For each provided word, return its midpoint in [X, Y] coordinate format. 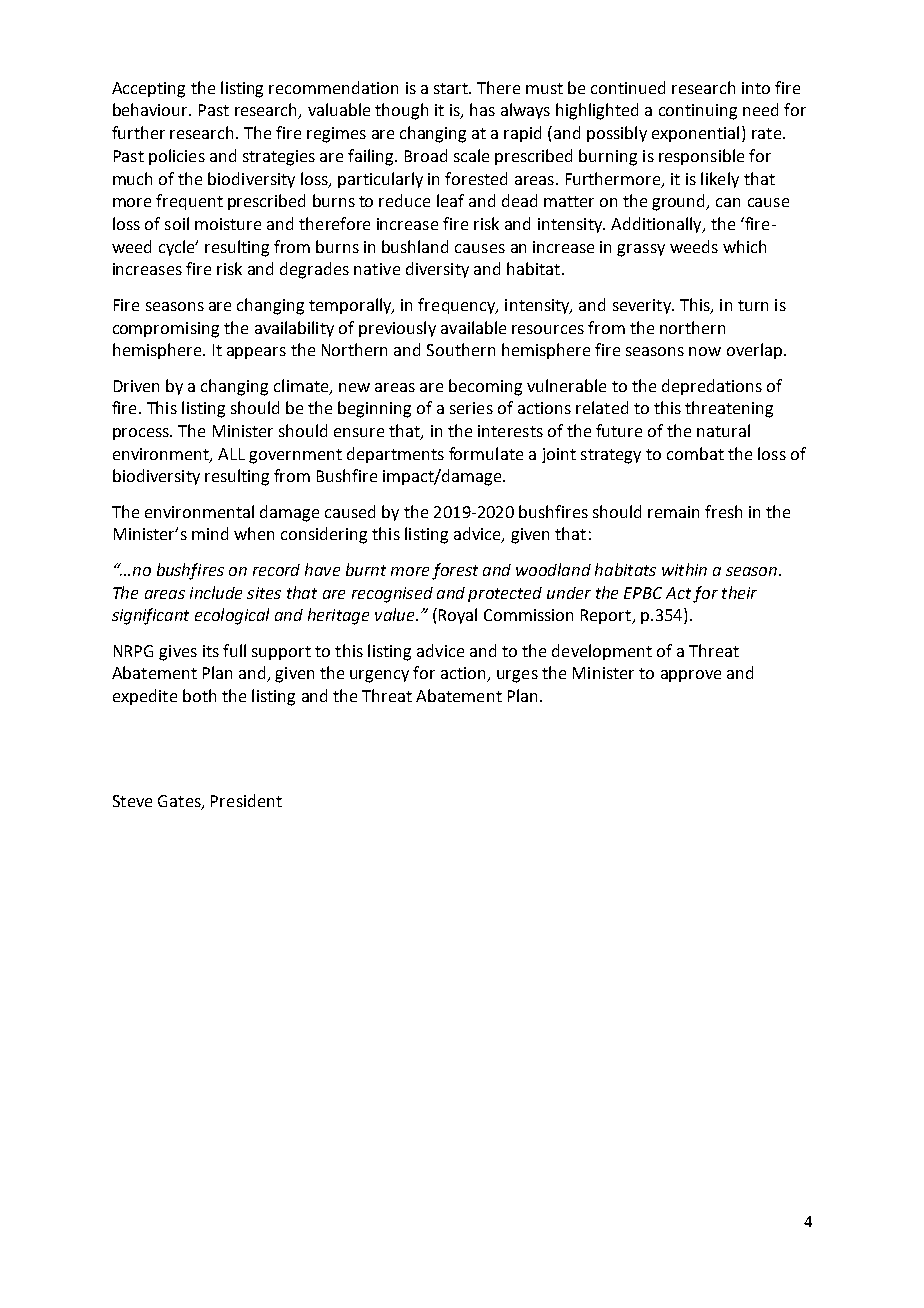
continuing [698, 112]
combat [695, 453]
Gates [180, 802]
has [482, 109]
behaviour [152, 109]
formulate [486, 453]
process [142, 434]
